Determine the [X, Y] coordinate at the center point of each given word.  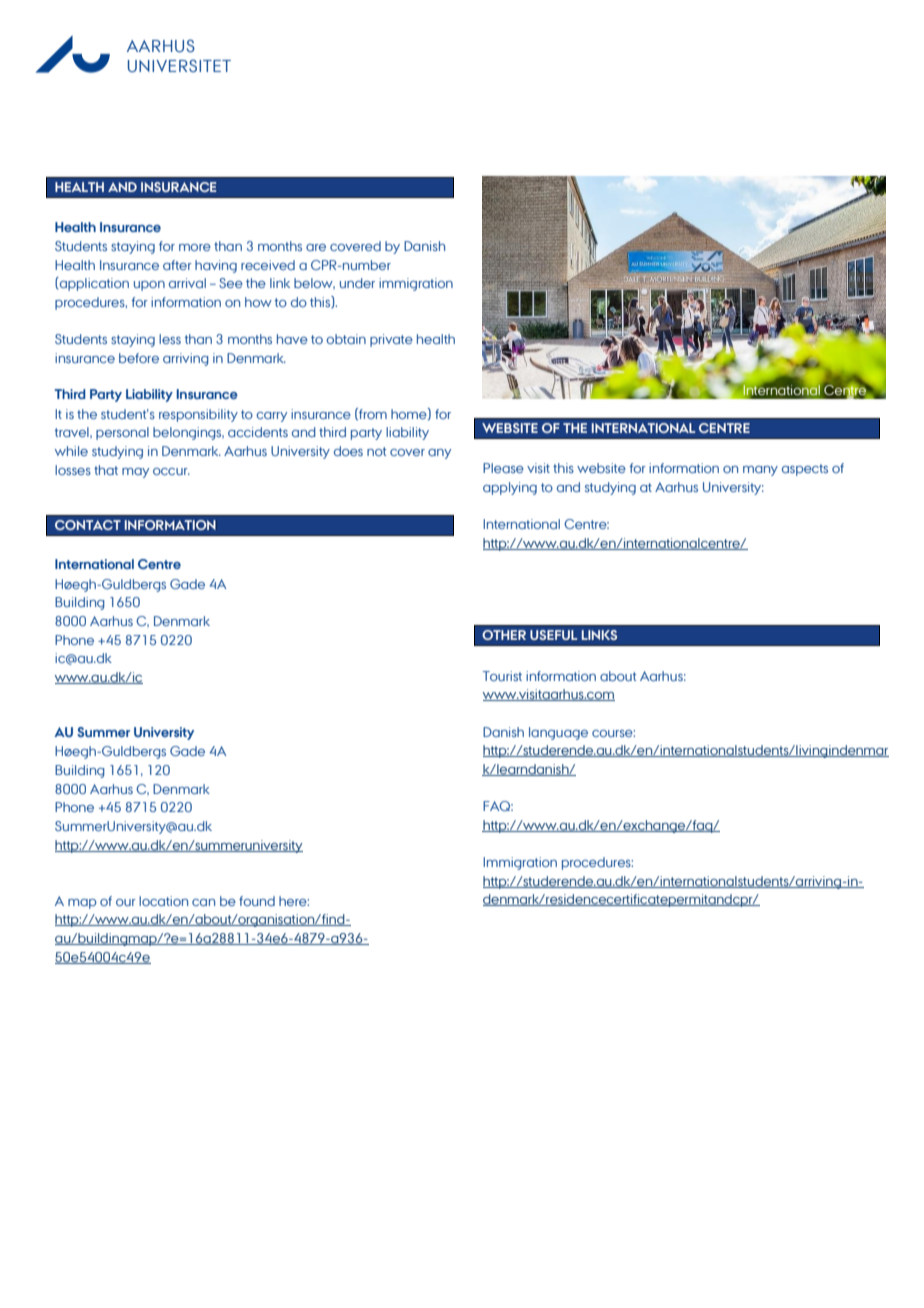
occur [171, 471]
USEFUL [553, 635]
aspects [805, 470]
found [257, 901]
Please [503, 468]
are [316, 247]
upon [149, 286]
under [357, 283]
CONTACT [88, 525]
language [558, 733]
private [391, 340]
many [760, 471]
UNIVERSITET [179, 66]
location [163, 901]
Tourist [502, 676]
